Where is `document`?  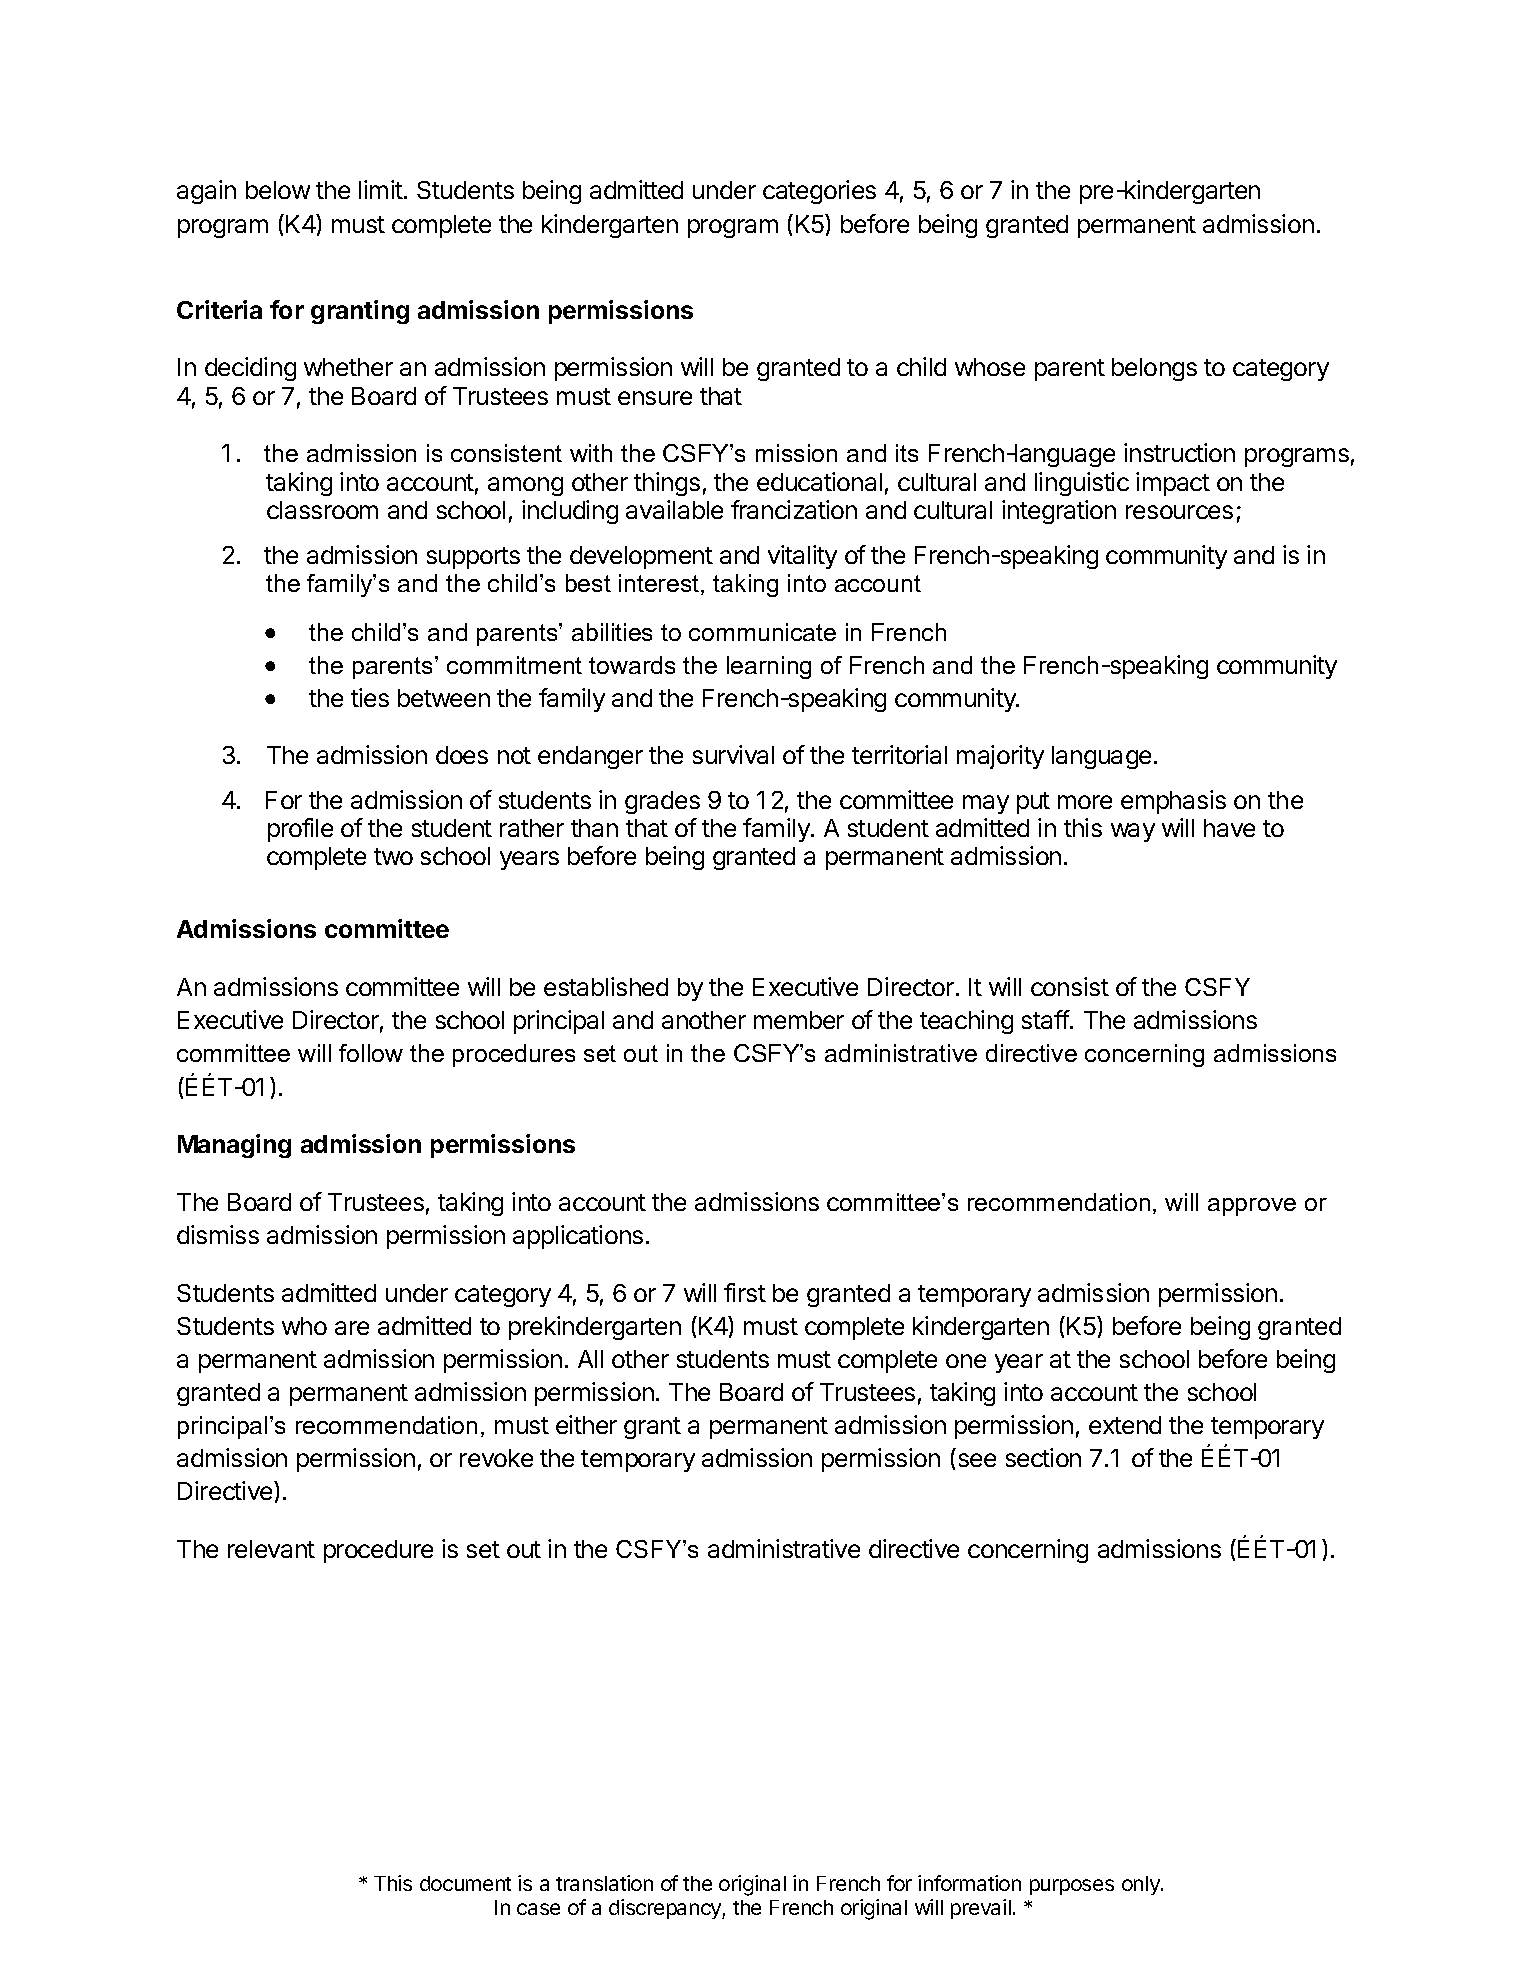
document is located at coordinates (465, 1883).
